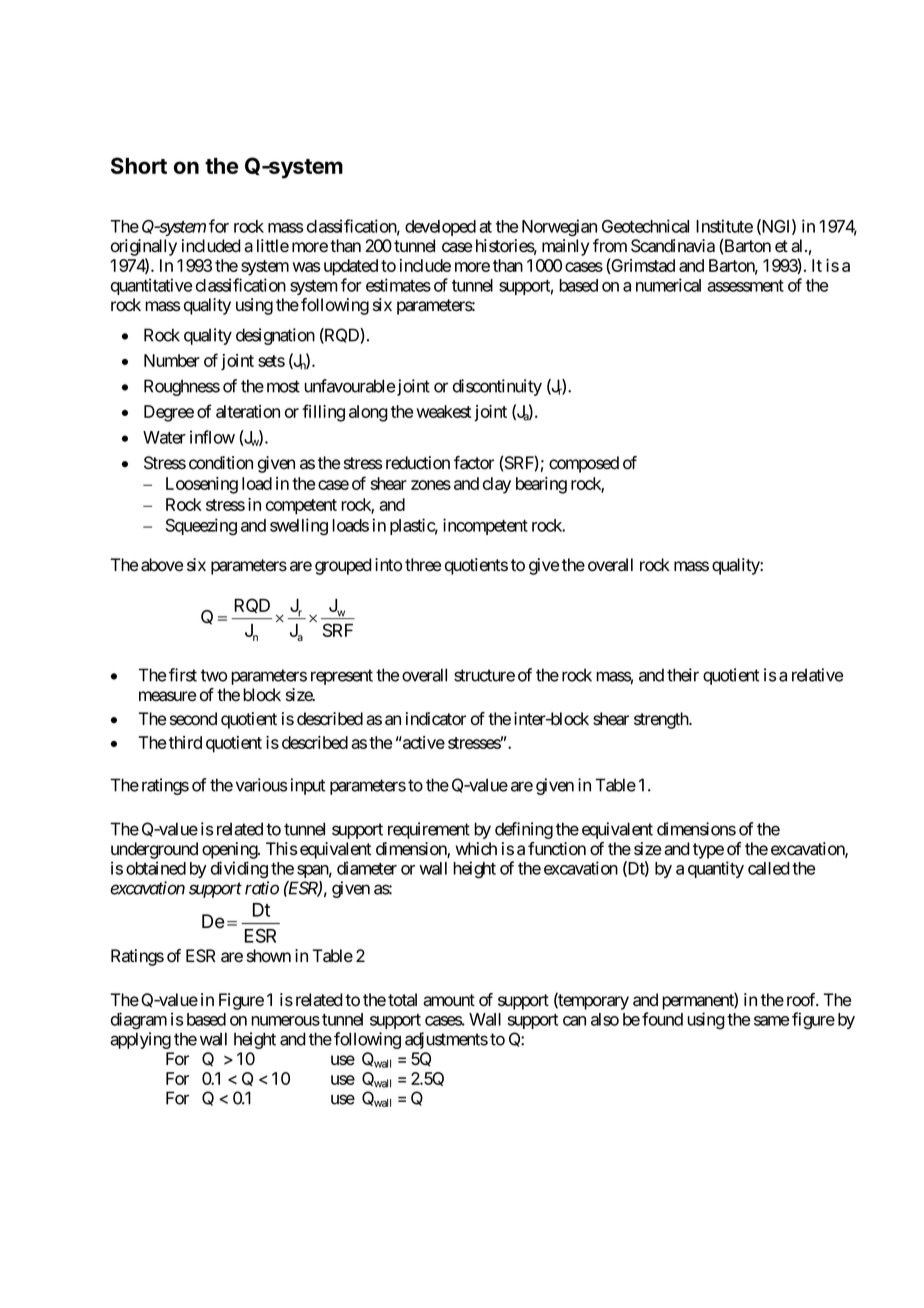 The height and width of the screenshot is (1308, 924). I want to click on indicator, so click(436, 719).
